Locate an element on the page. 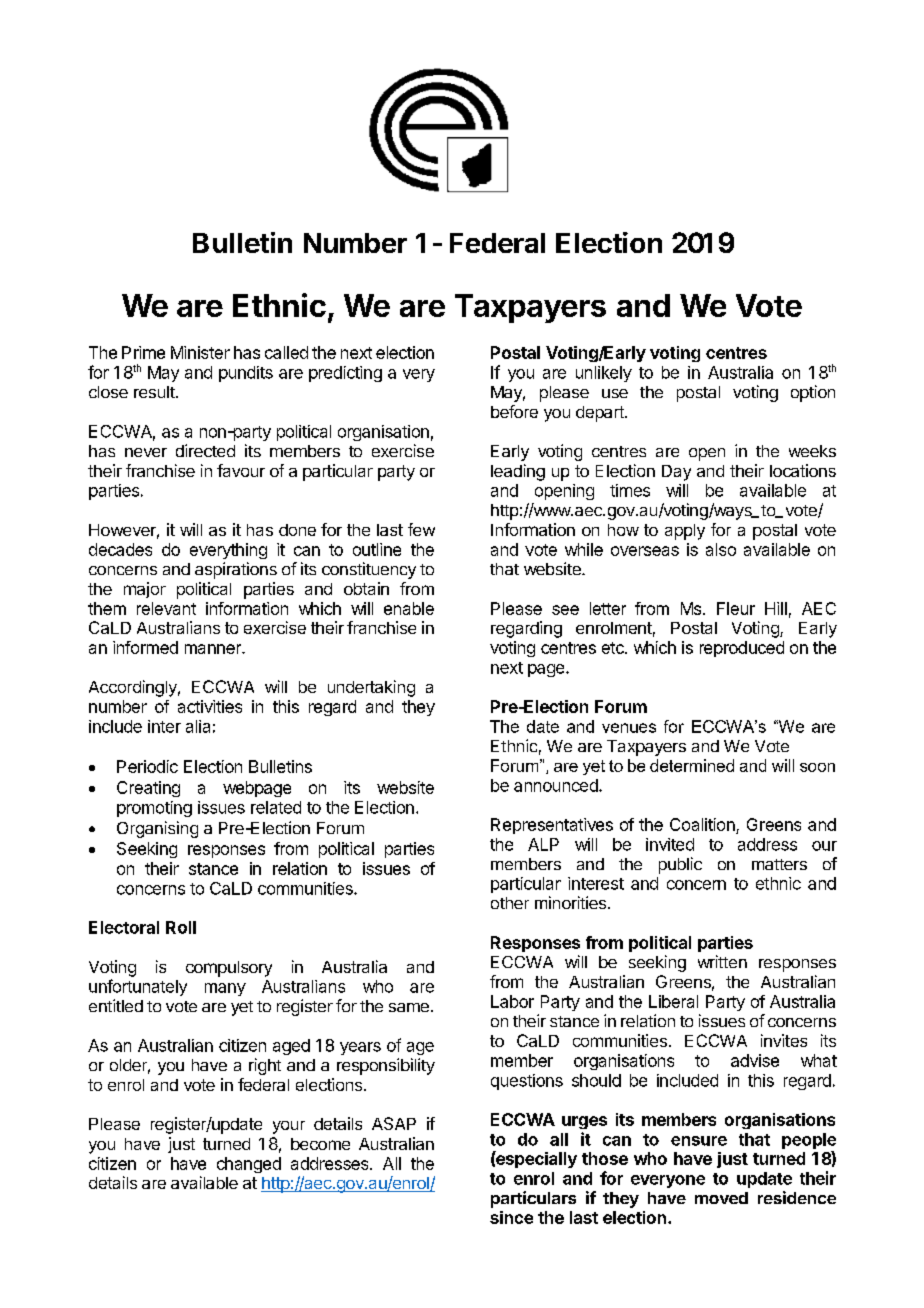 This page has width=924, height=1308. option is located at coordinates (813, 393).
